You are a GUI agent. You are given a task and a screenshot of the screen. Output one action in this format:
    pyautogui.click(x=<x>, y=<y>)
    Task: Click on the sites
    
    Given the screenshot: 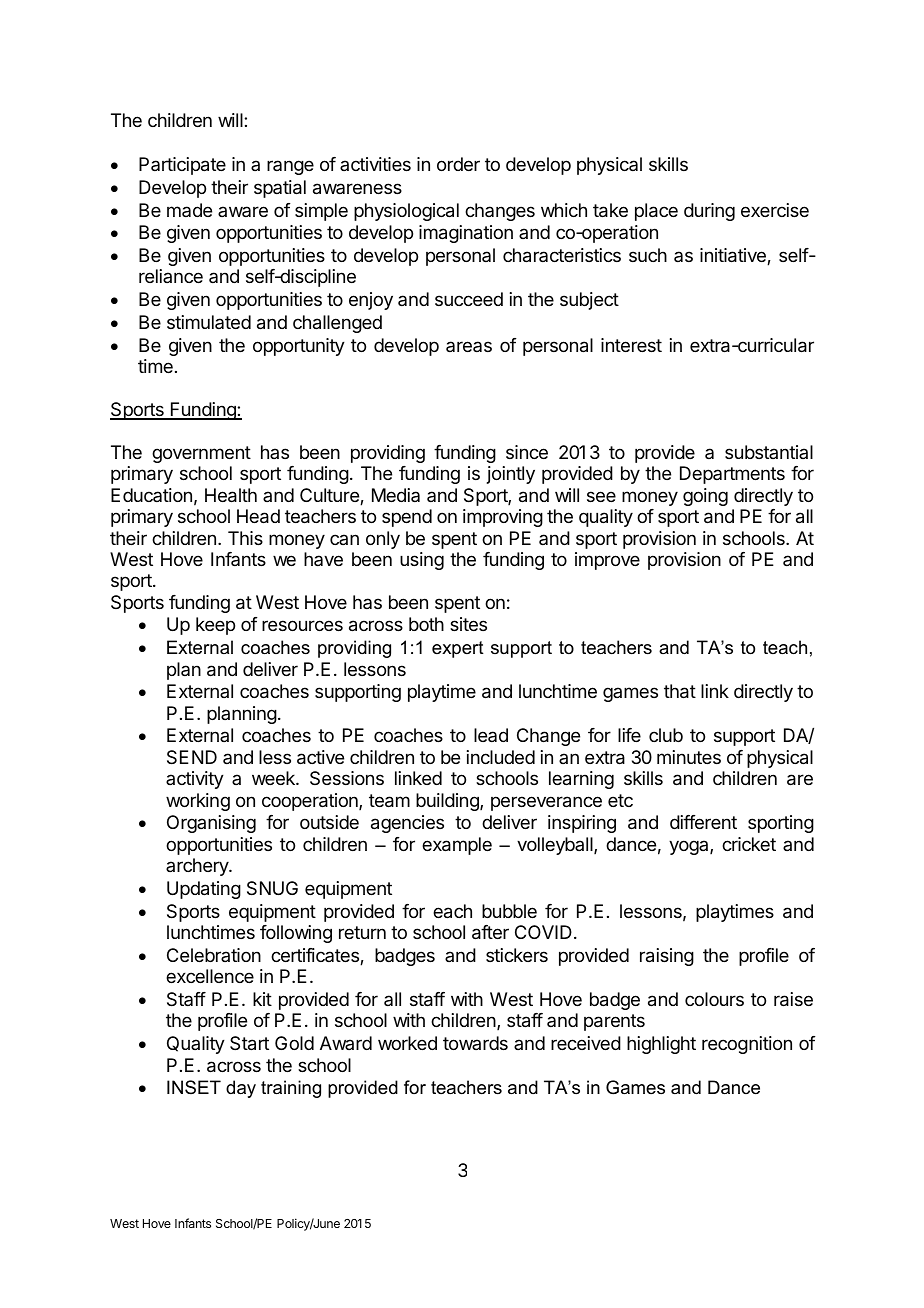 What is the action you would take?
    pyautogui.click(x=468, y=624)
